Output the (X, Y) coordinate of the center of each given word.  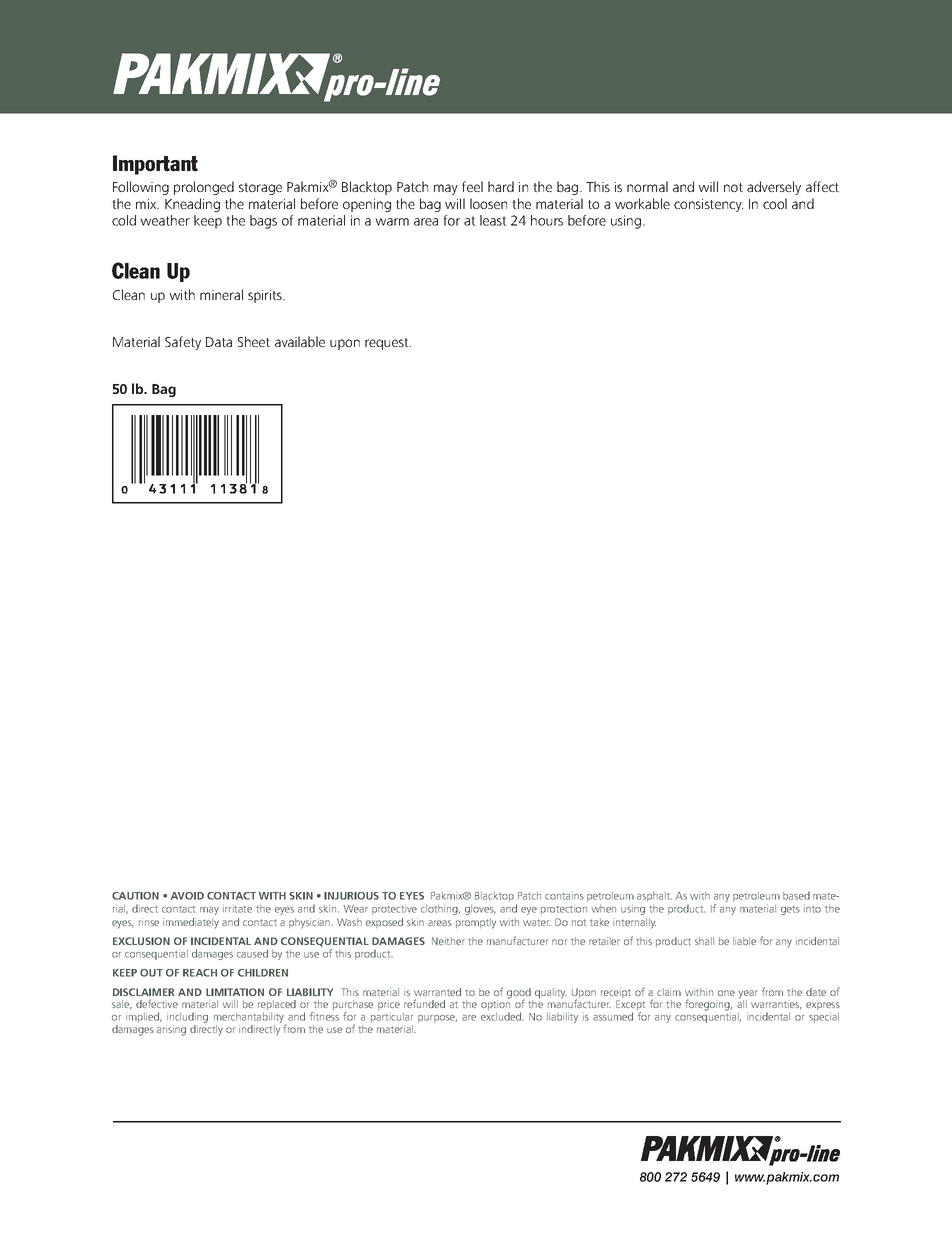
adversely (774, 188)
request (388, 344)
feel (472, 186)
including (187, 1019)
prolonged (204, 188)
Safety (183, 343)
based (796, 895)
